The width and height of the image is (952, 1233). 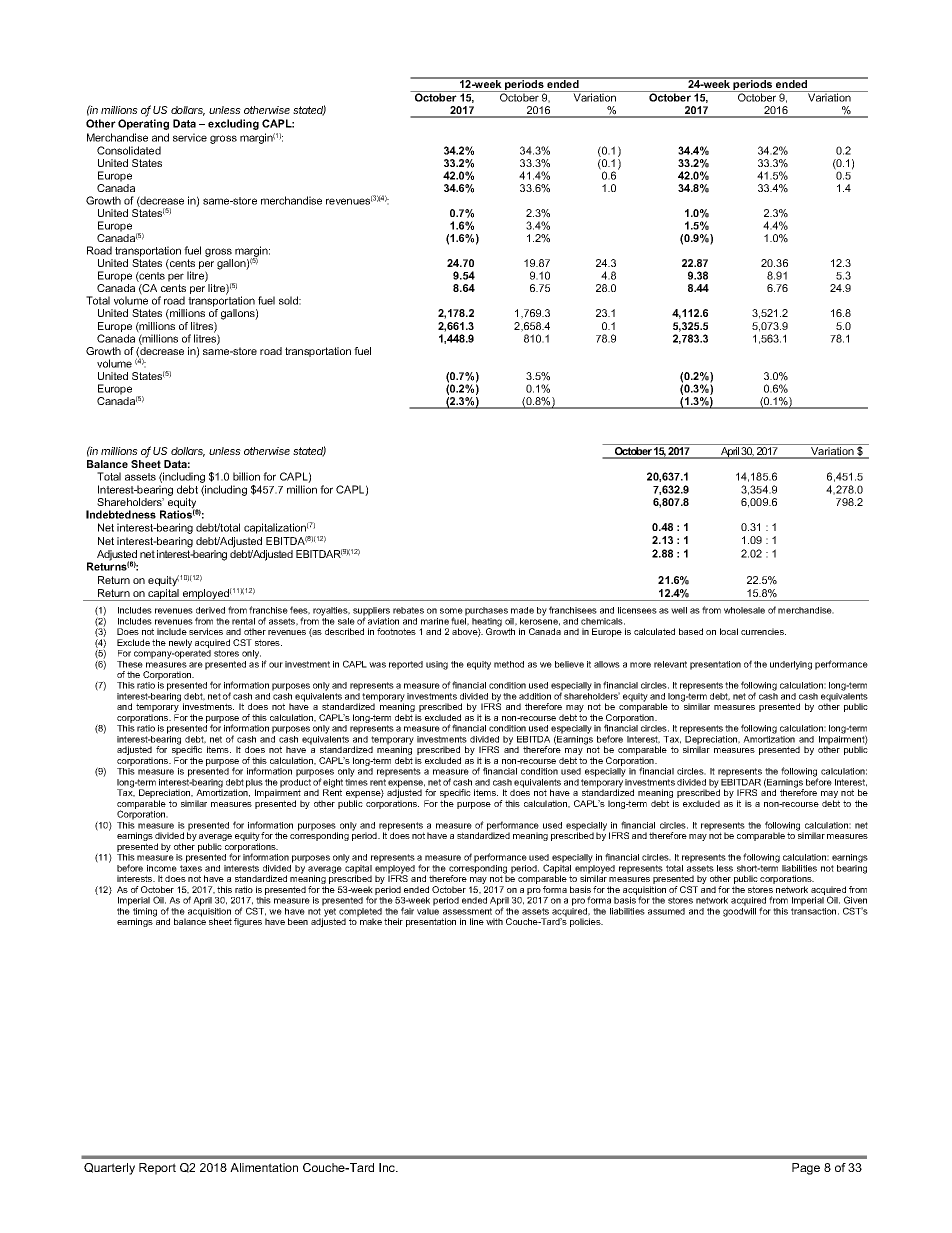 I want to click on newly, so click(x=180, y=643).
